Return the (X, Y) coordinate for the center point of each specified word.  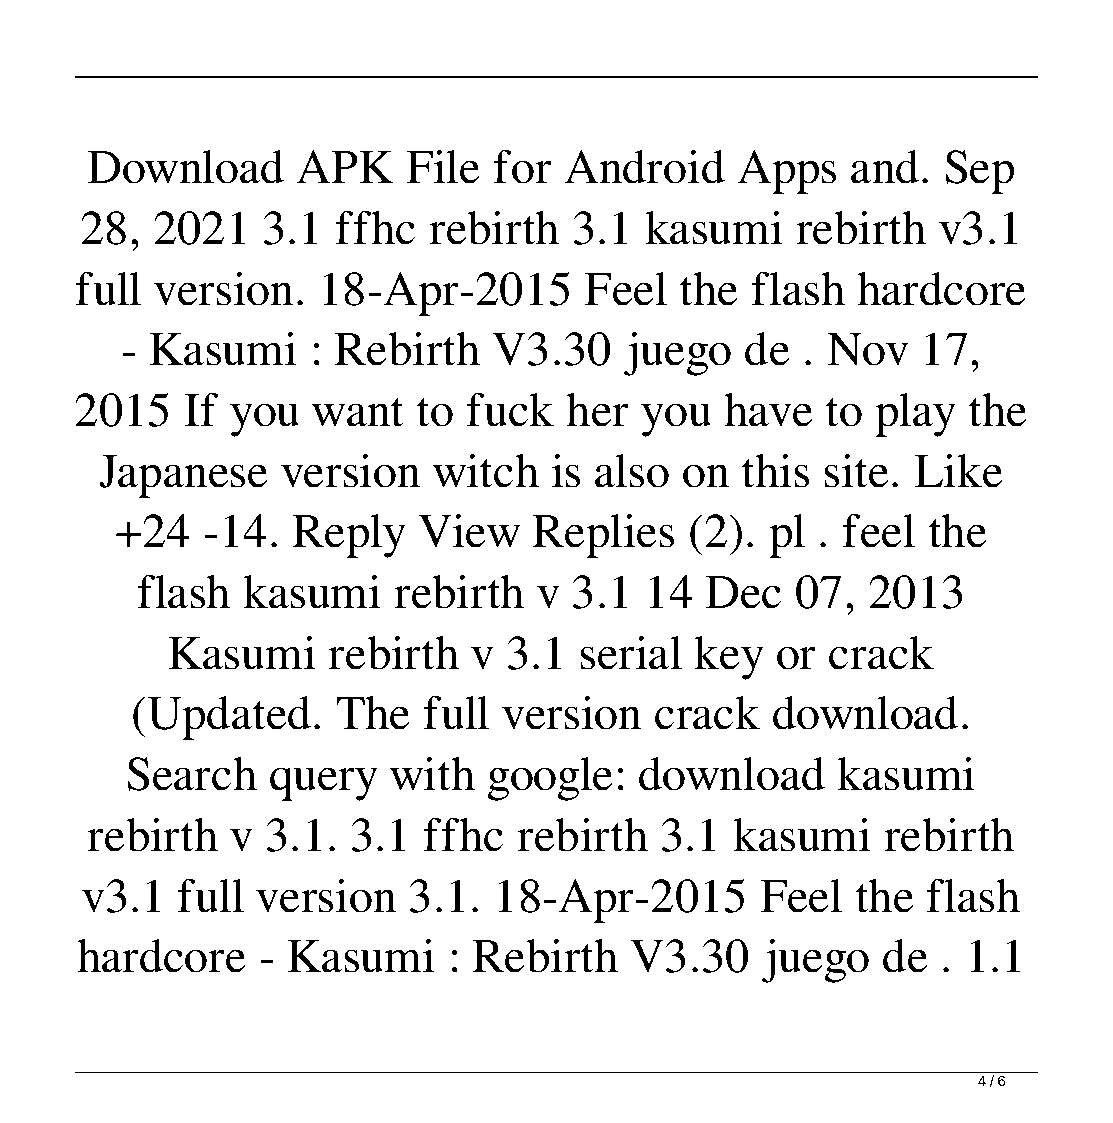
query (324, 784)
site (856, 471)
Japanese (183, 476)
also (632, 471)
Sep (979, 172)
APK (344, 166)
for (522, 167)
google (550, 779)
